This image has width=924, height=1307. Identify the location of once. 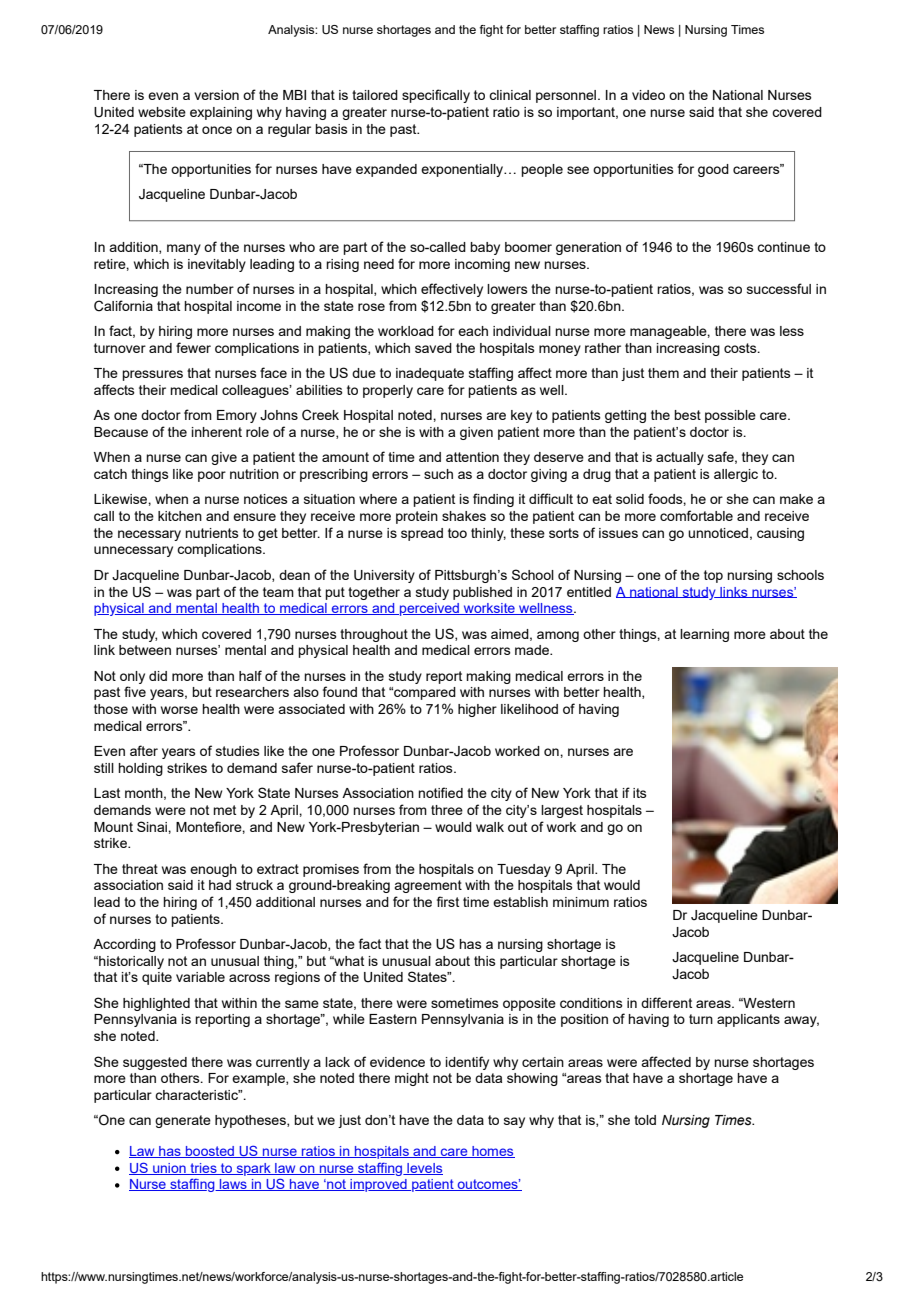
(217, 130).
